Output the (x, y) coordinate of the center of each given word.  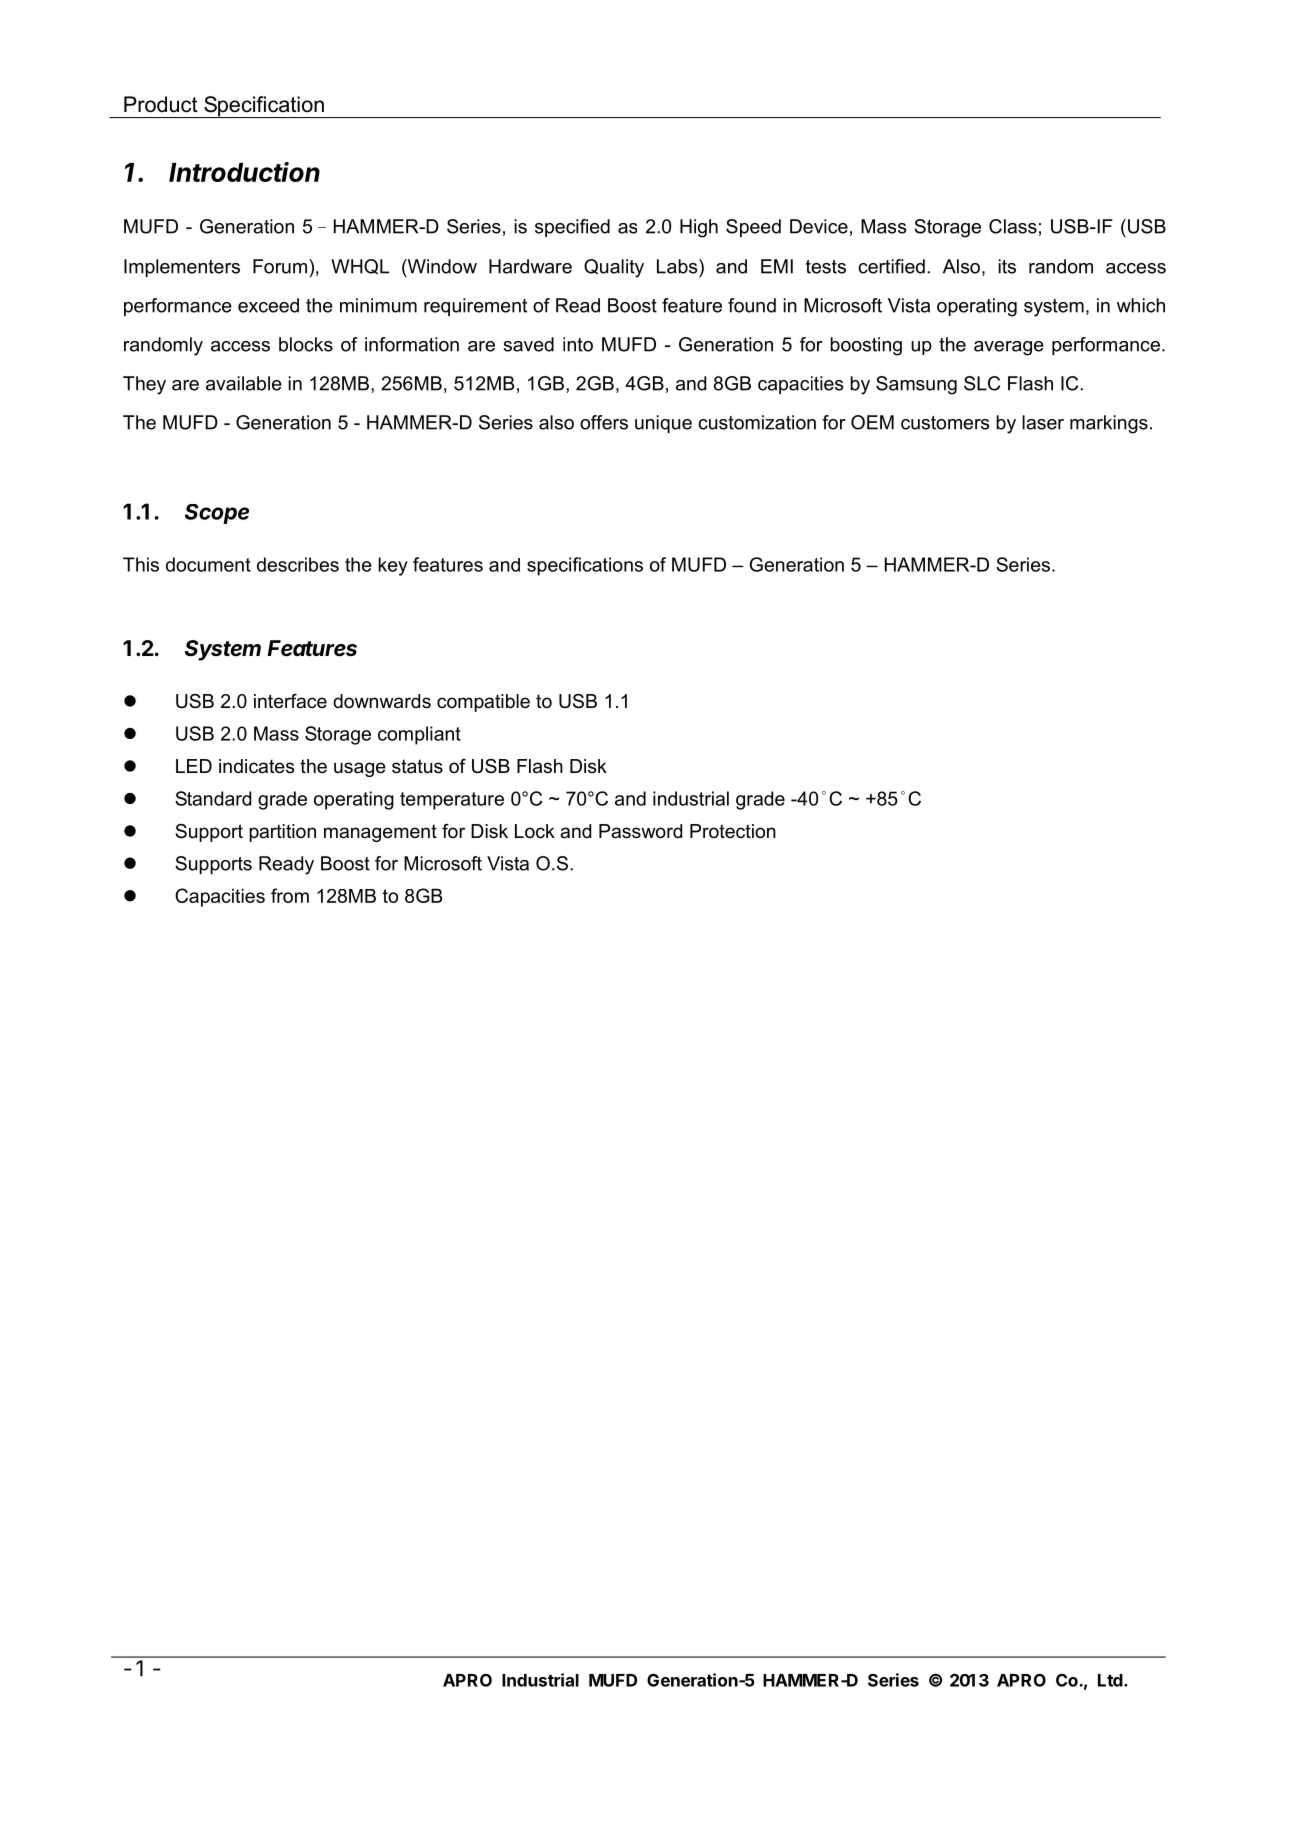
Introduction (244, 172)
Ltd (1110, 1680)
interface (290, 701)
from (290, 895)
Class (1013, 226)
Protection (733, 831)
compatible (483, 703)
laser (1043, 422)
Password (640, 831)
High (699, 228)
